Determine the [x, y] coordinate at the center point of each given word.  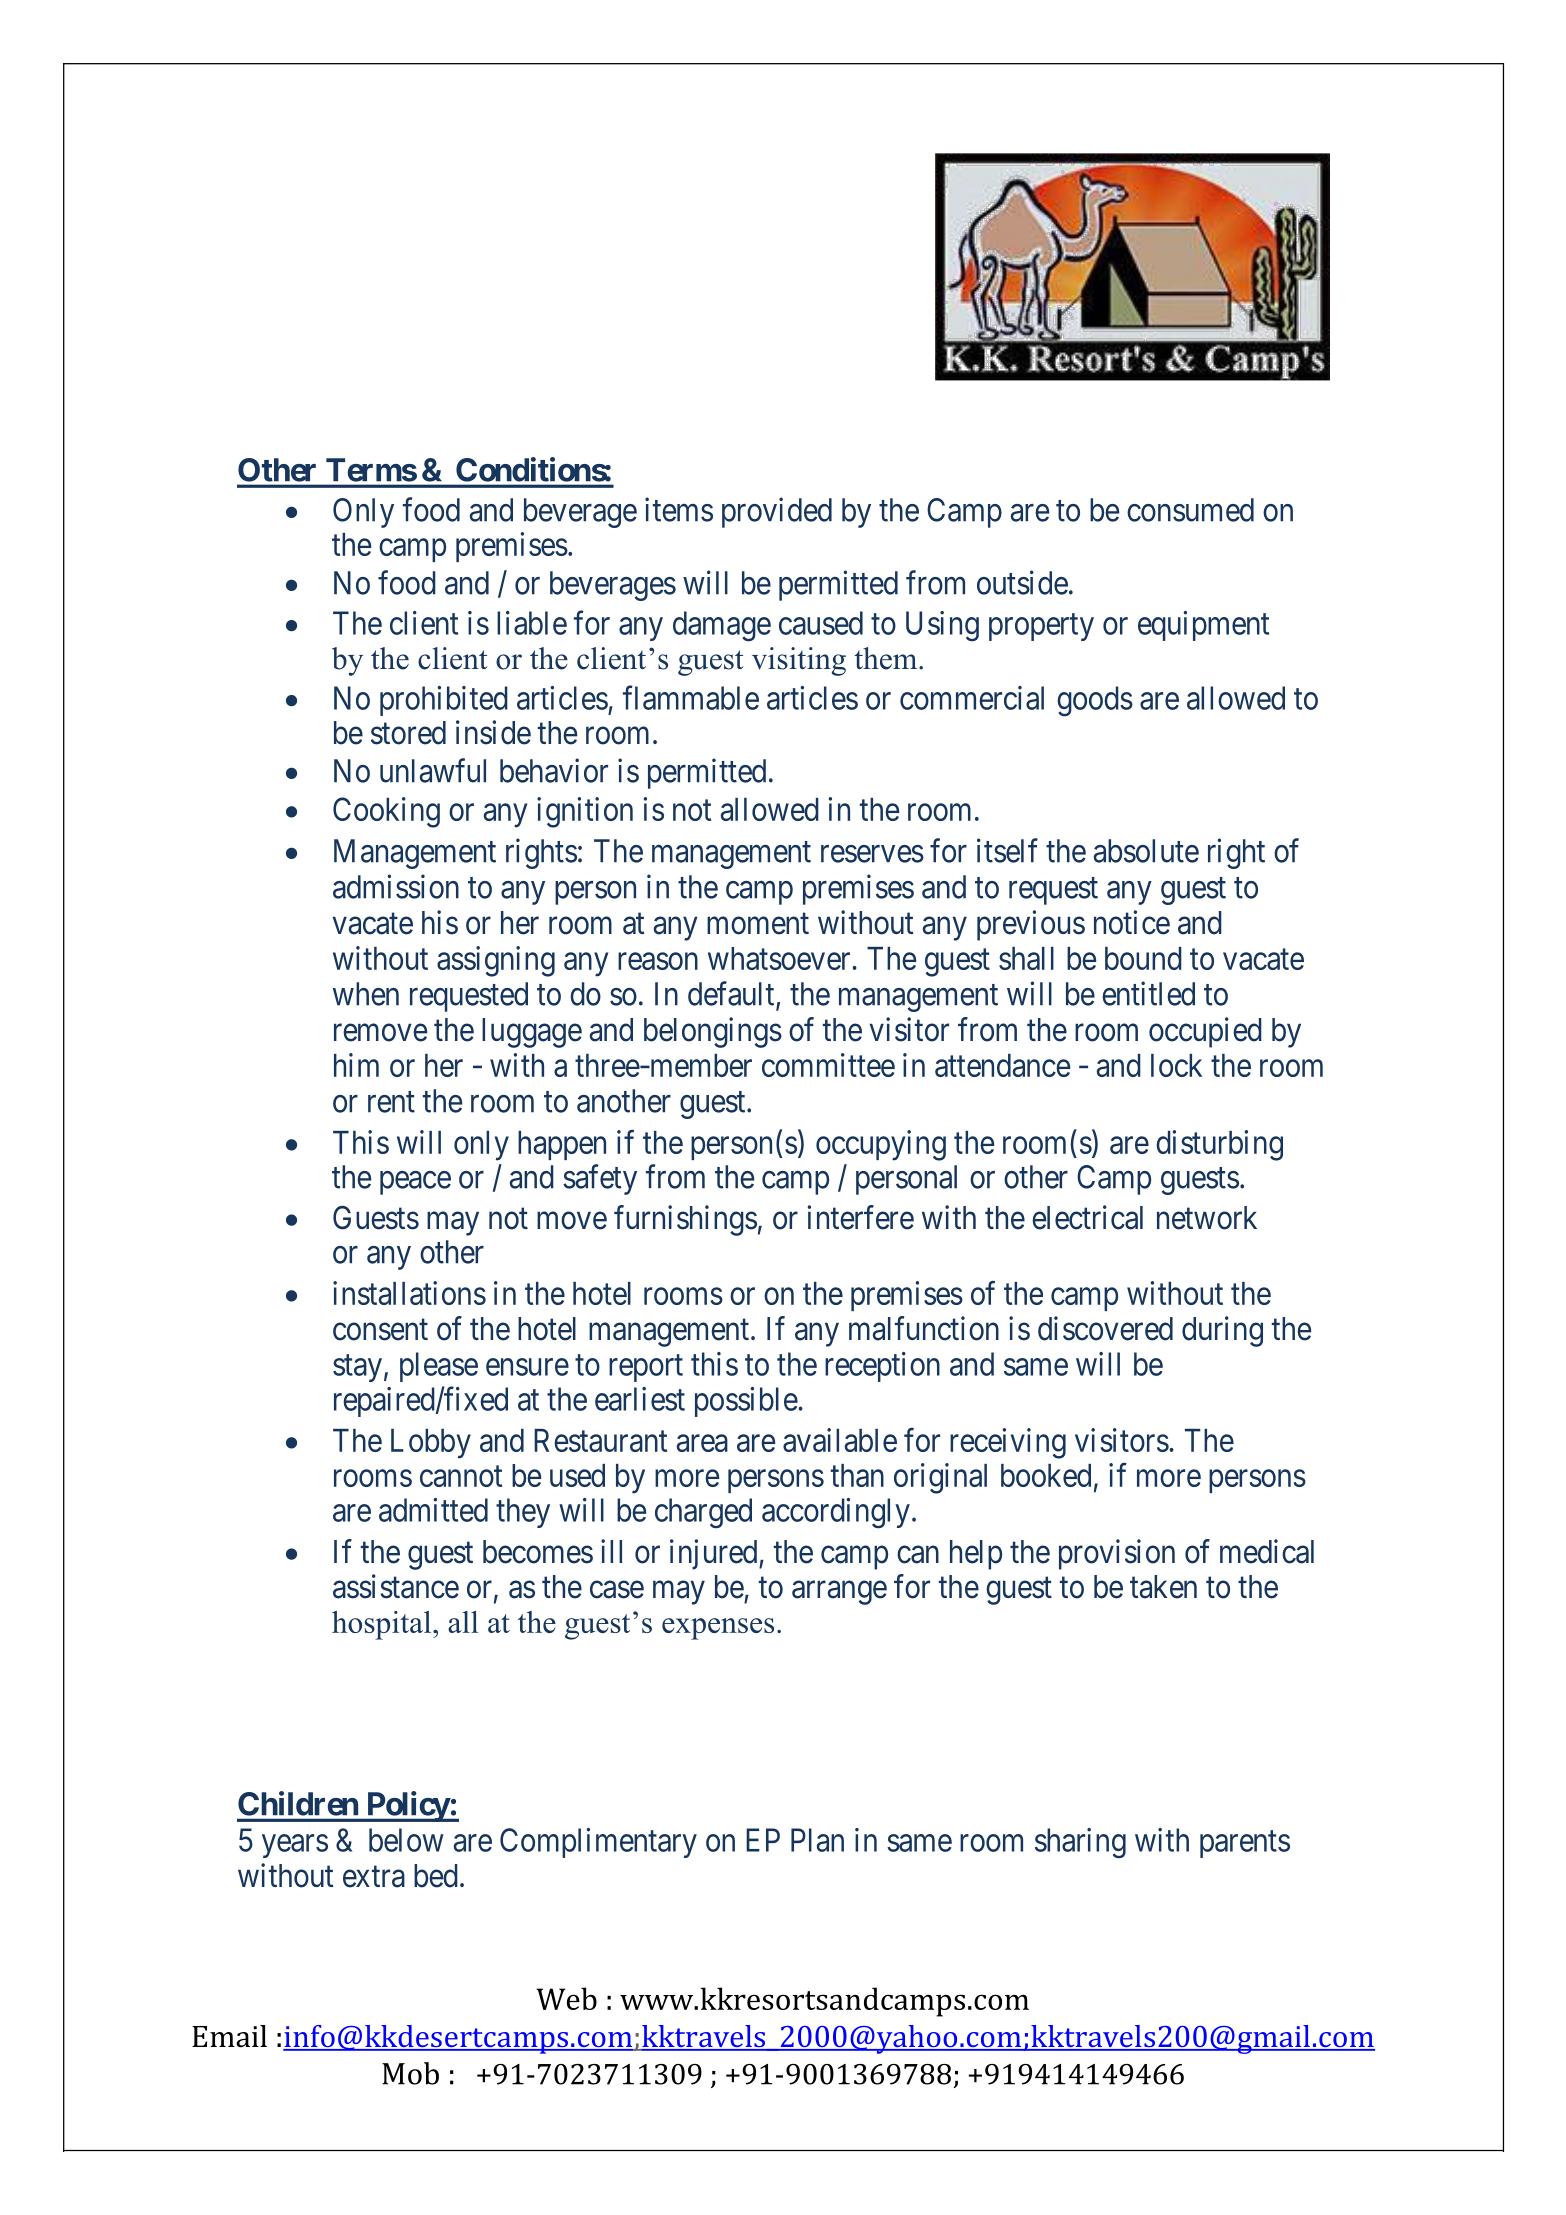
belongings [713, 1032]
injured [715, 1554]
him [356, 1065]
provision [1117, 1554]
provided [777, 512]
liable [532, 623]
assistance [396, 1586]
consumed [1190, 510]
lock [1176, 1065]
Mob [410, 2073]
